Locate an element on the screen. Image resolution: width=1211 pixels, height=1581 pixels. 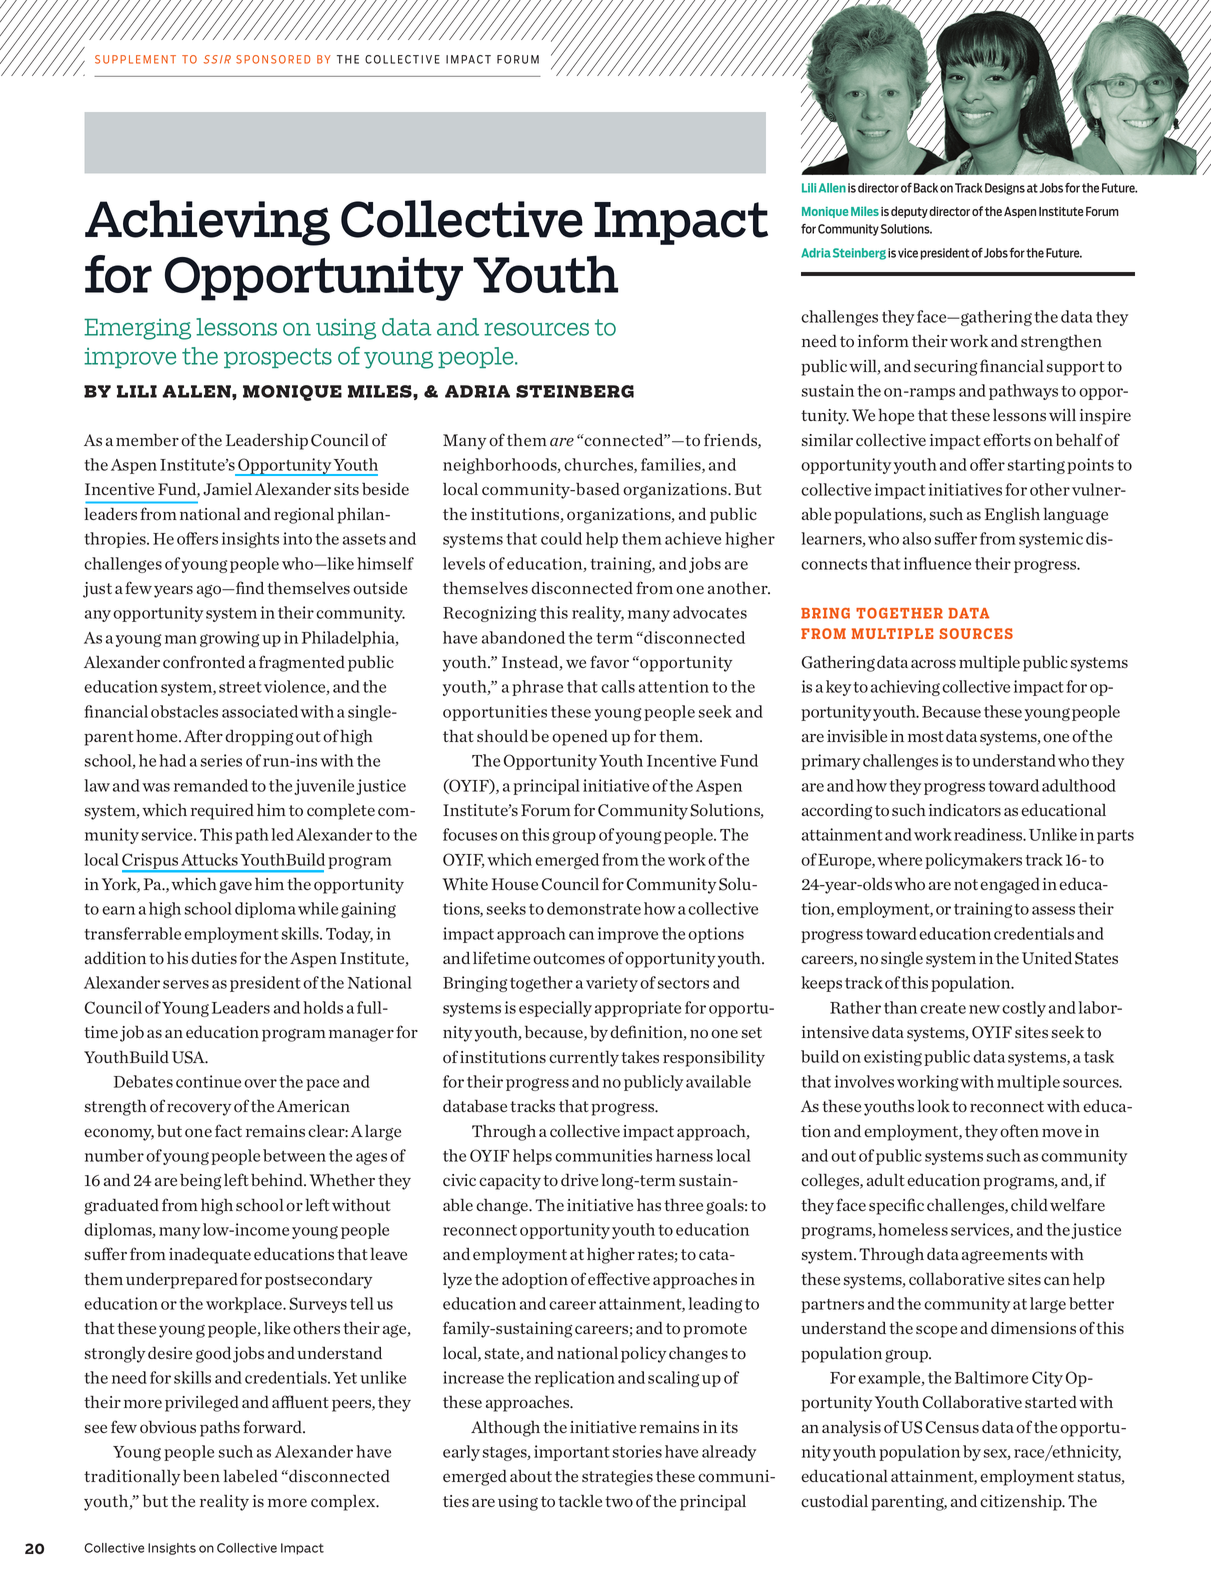
Designs is located at coordinates (1005, 189).
